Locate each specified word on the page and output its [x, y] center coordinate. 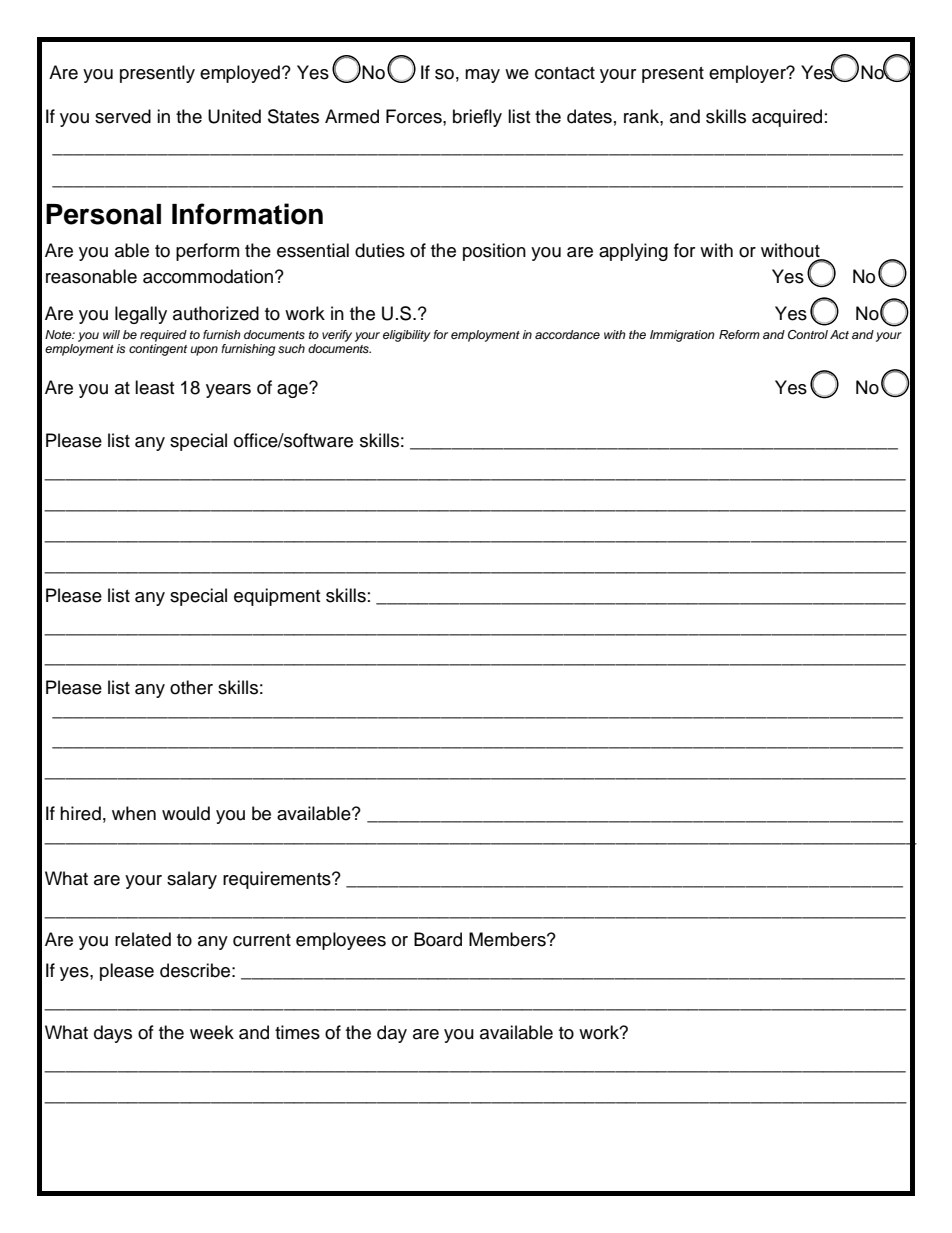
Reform [739, 334]
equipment [277, 597]
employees [341, 941]
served [123, 116]
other [191, 687]
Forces [415, 116]
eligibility [407, 336]
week [212, 1032]
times [297, 1032]
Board [438, 939]
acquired [787, 118]
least [154, 387]
